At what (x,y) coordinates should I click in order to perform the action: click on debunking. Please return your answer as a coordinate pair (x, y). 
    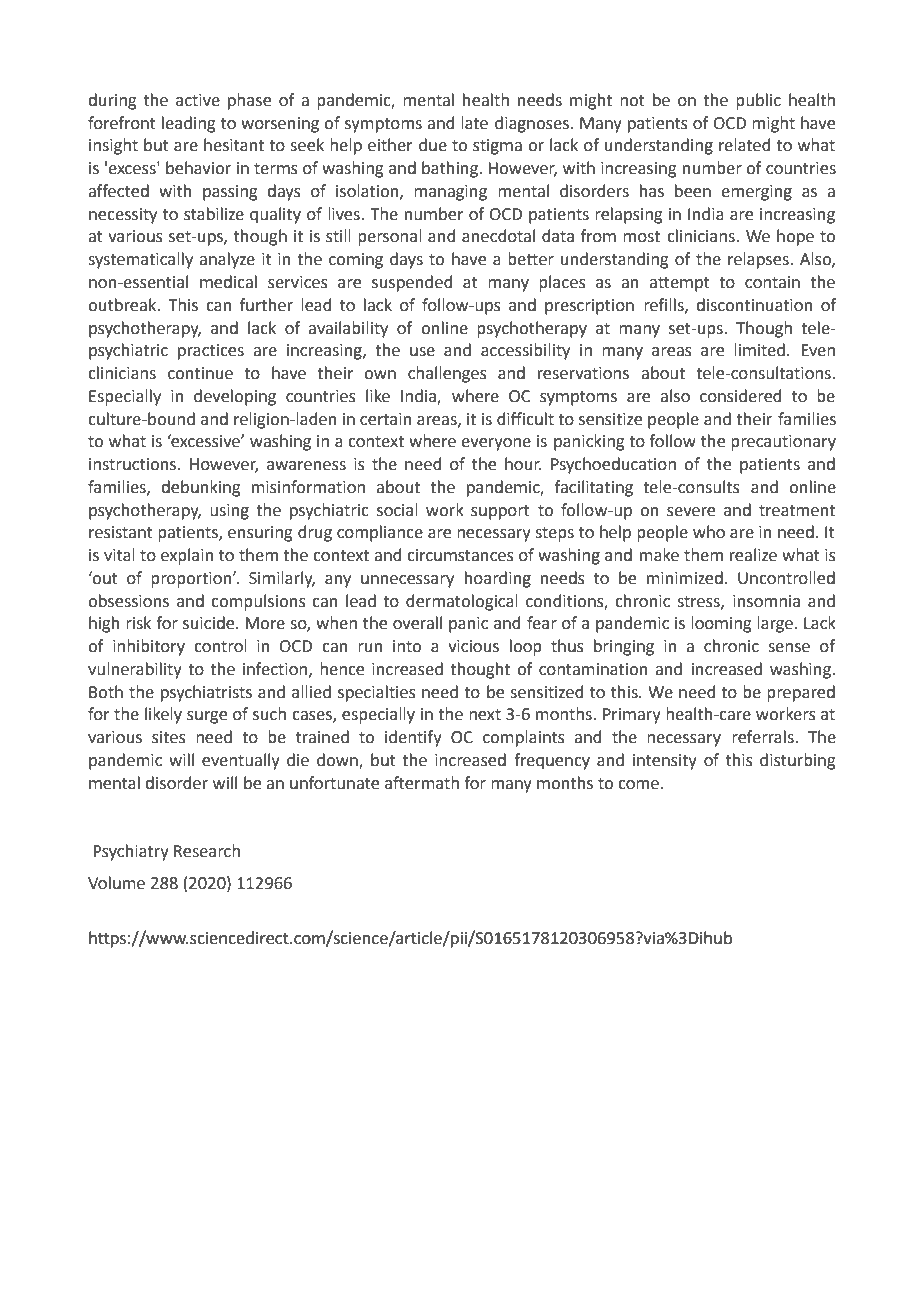
    Looking at the image, I should click on (201, 488).
